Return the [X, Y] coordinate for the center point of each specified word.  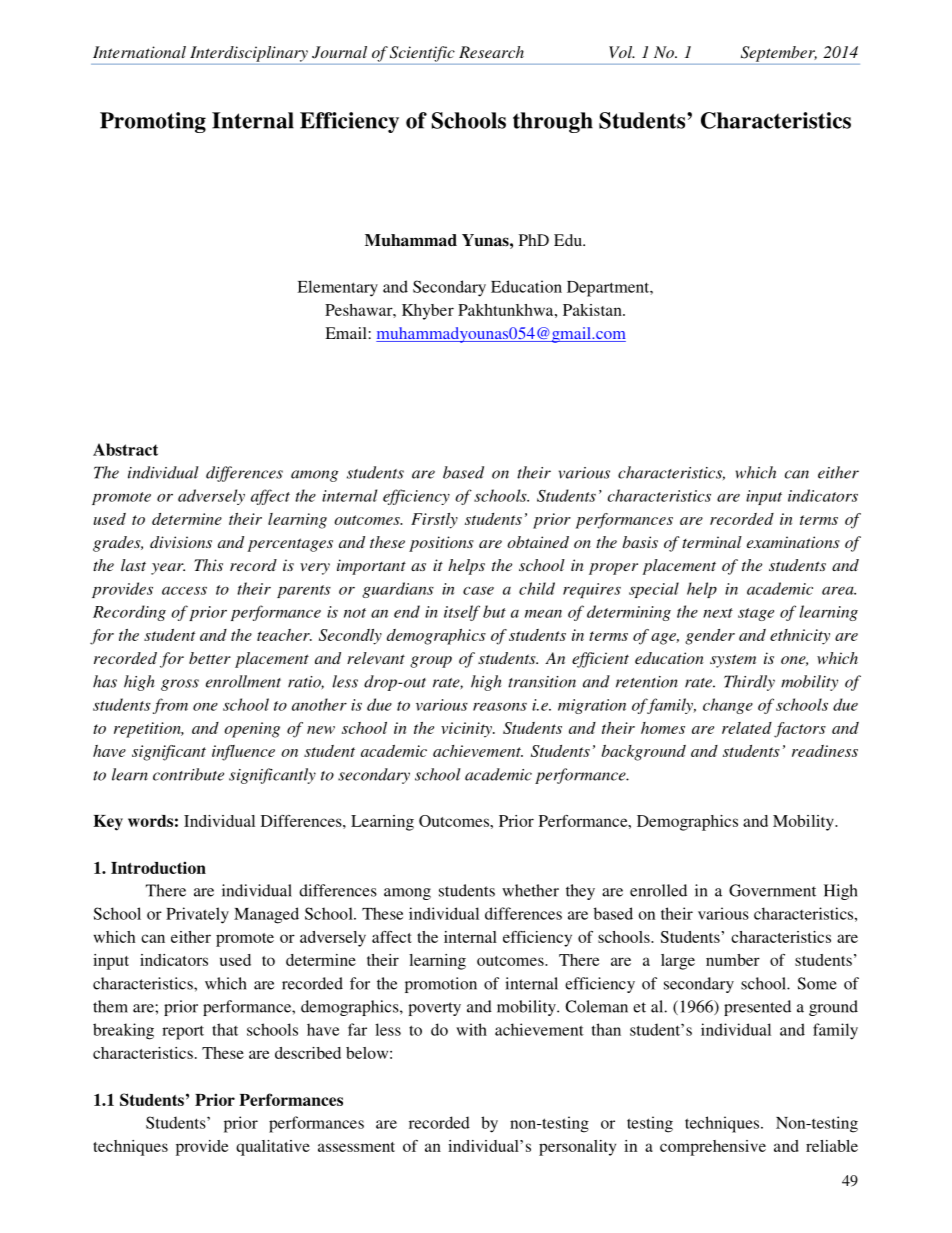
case [478, 590]
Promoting [153, 122]
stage [756, 614]
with [471, 1029]
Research [491, 52]
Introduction [158, 867]
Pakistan [593, 310]
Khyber [428, 312]
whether [530, 890]
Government [772, 890]
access [184, 590]
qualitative [273, 1148]
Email [347, 333]
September [779, 54]
